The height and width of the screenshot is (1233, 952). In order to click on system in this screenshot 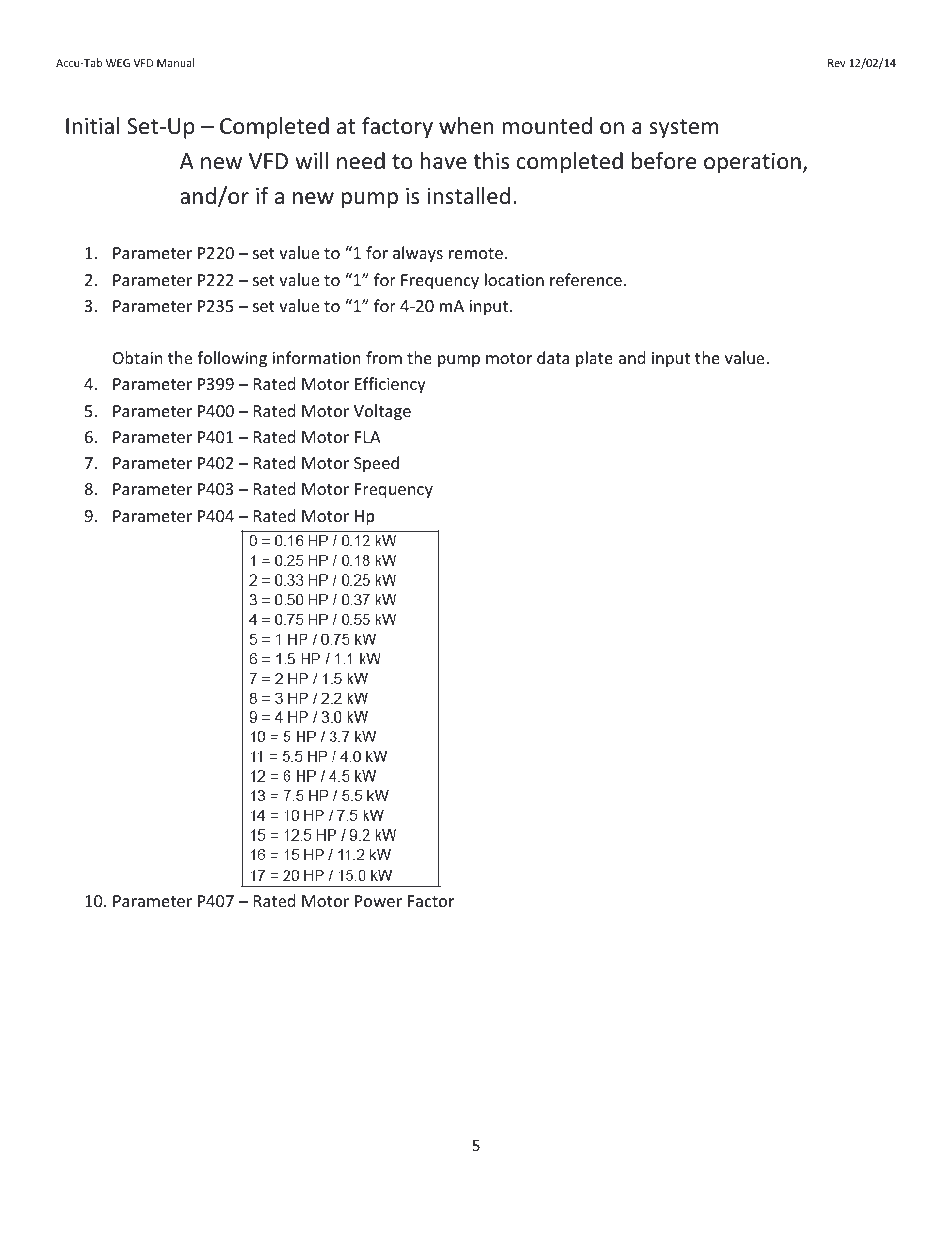, I will do `click(683, 129)`.
